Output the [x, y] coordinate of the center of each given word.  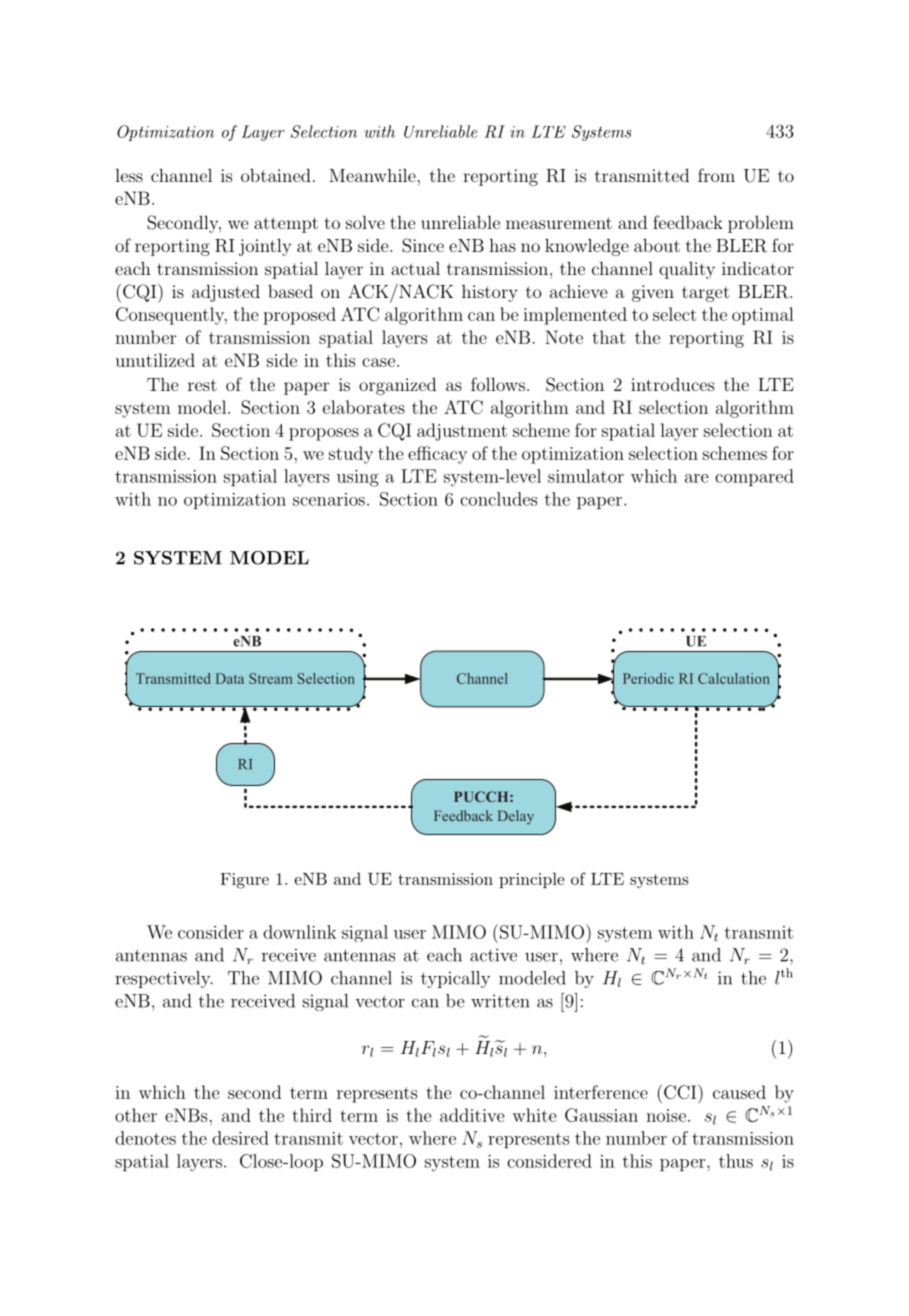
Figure [244, 881]
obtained [276, 175]
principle [531, 880]
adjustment [462, 432]
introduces [672, 384]
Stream [271, 678]
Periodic [648, 678]
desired [240, 1138]
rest [202, 385]
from [716, 175]
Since [423, 245]
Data [230, 678]
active [493, 955]
